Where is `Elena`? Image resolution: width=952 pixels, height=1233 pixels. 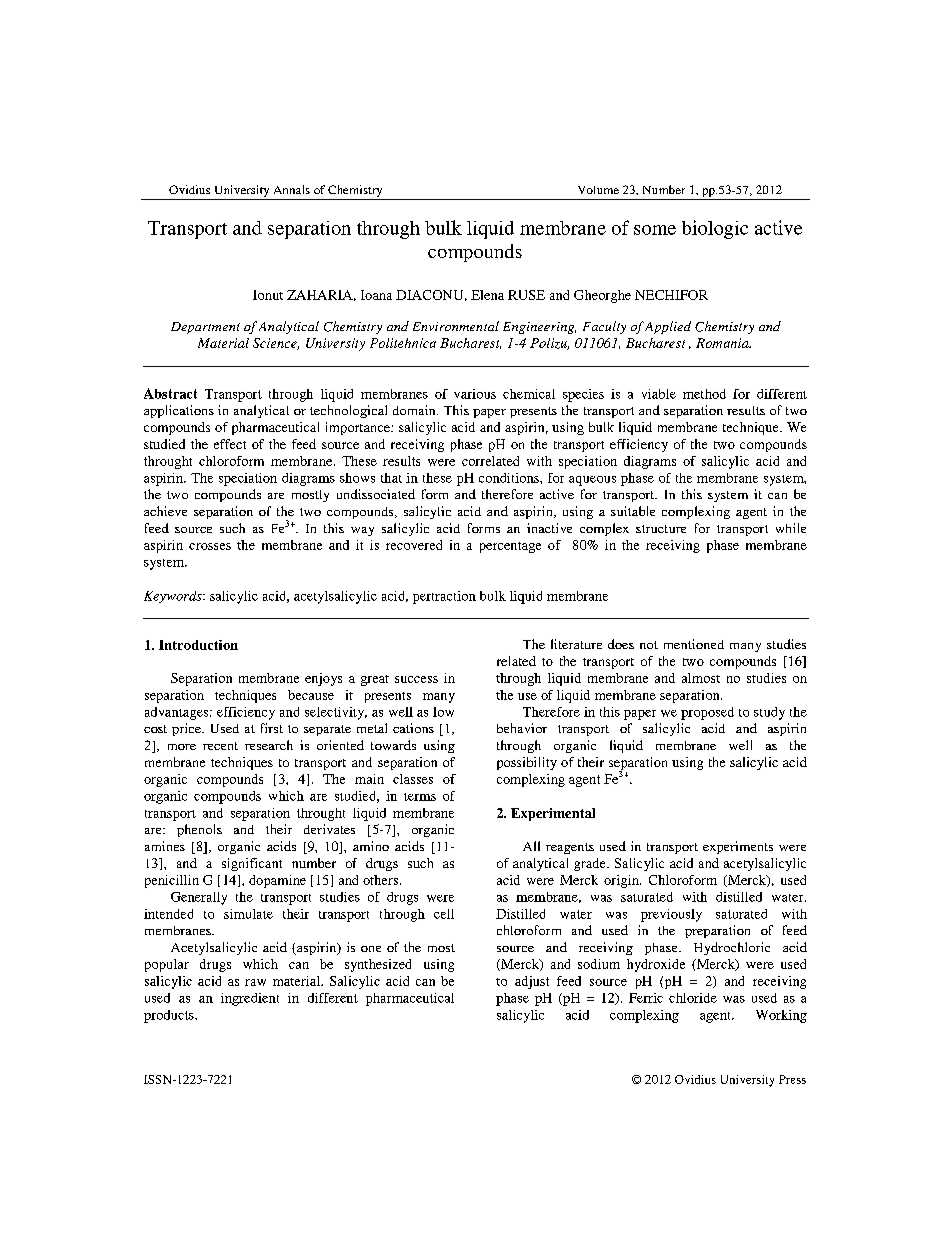
Elena is located at coordinates (487, 295).
